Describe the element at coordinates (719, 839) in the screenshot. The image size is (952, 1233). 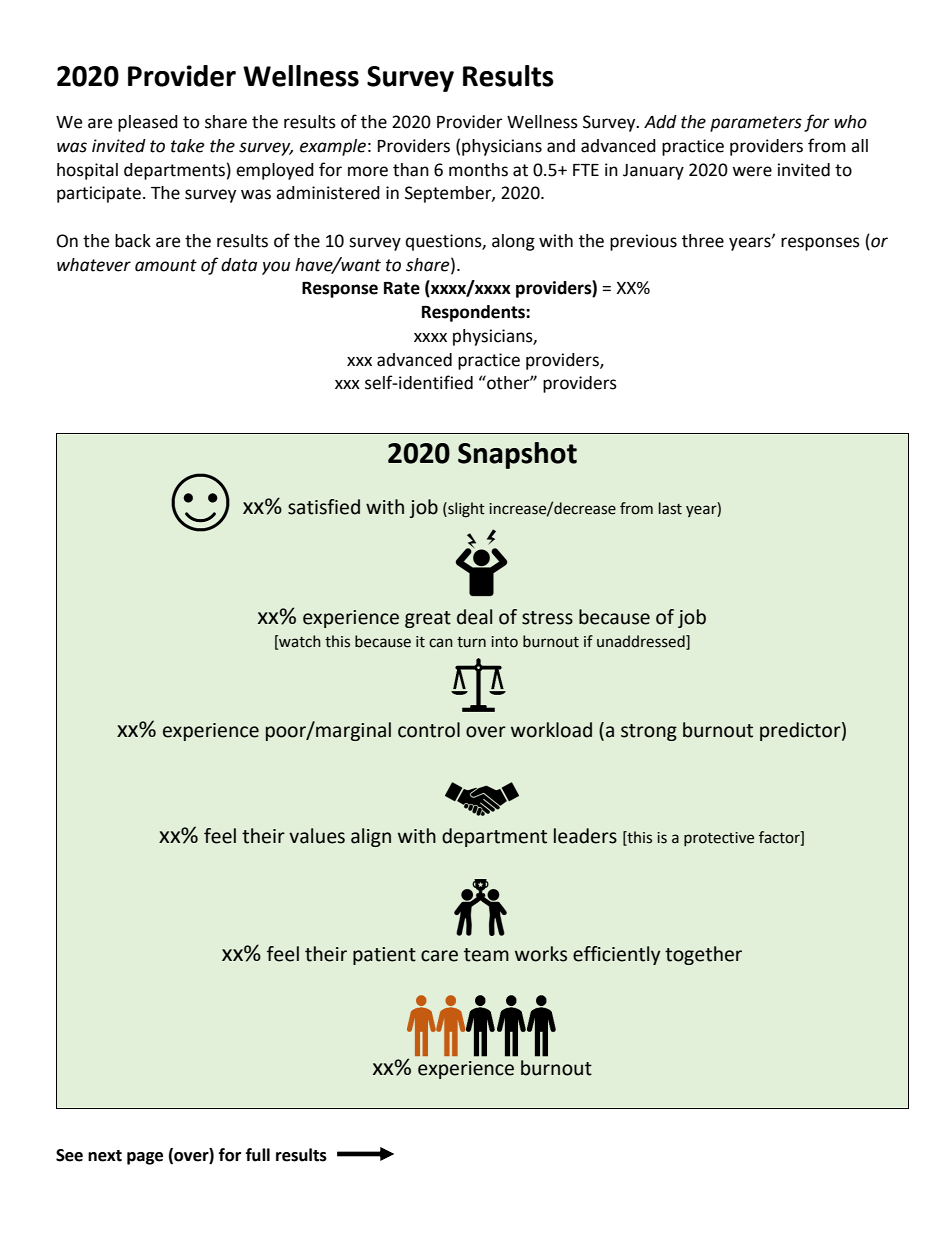
I see `protective` at that location.
